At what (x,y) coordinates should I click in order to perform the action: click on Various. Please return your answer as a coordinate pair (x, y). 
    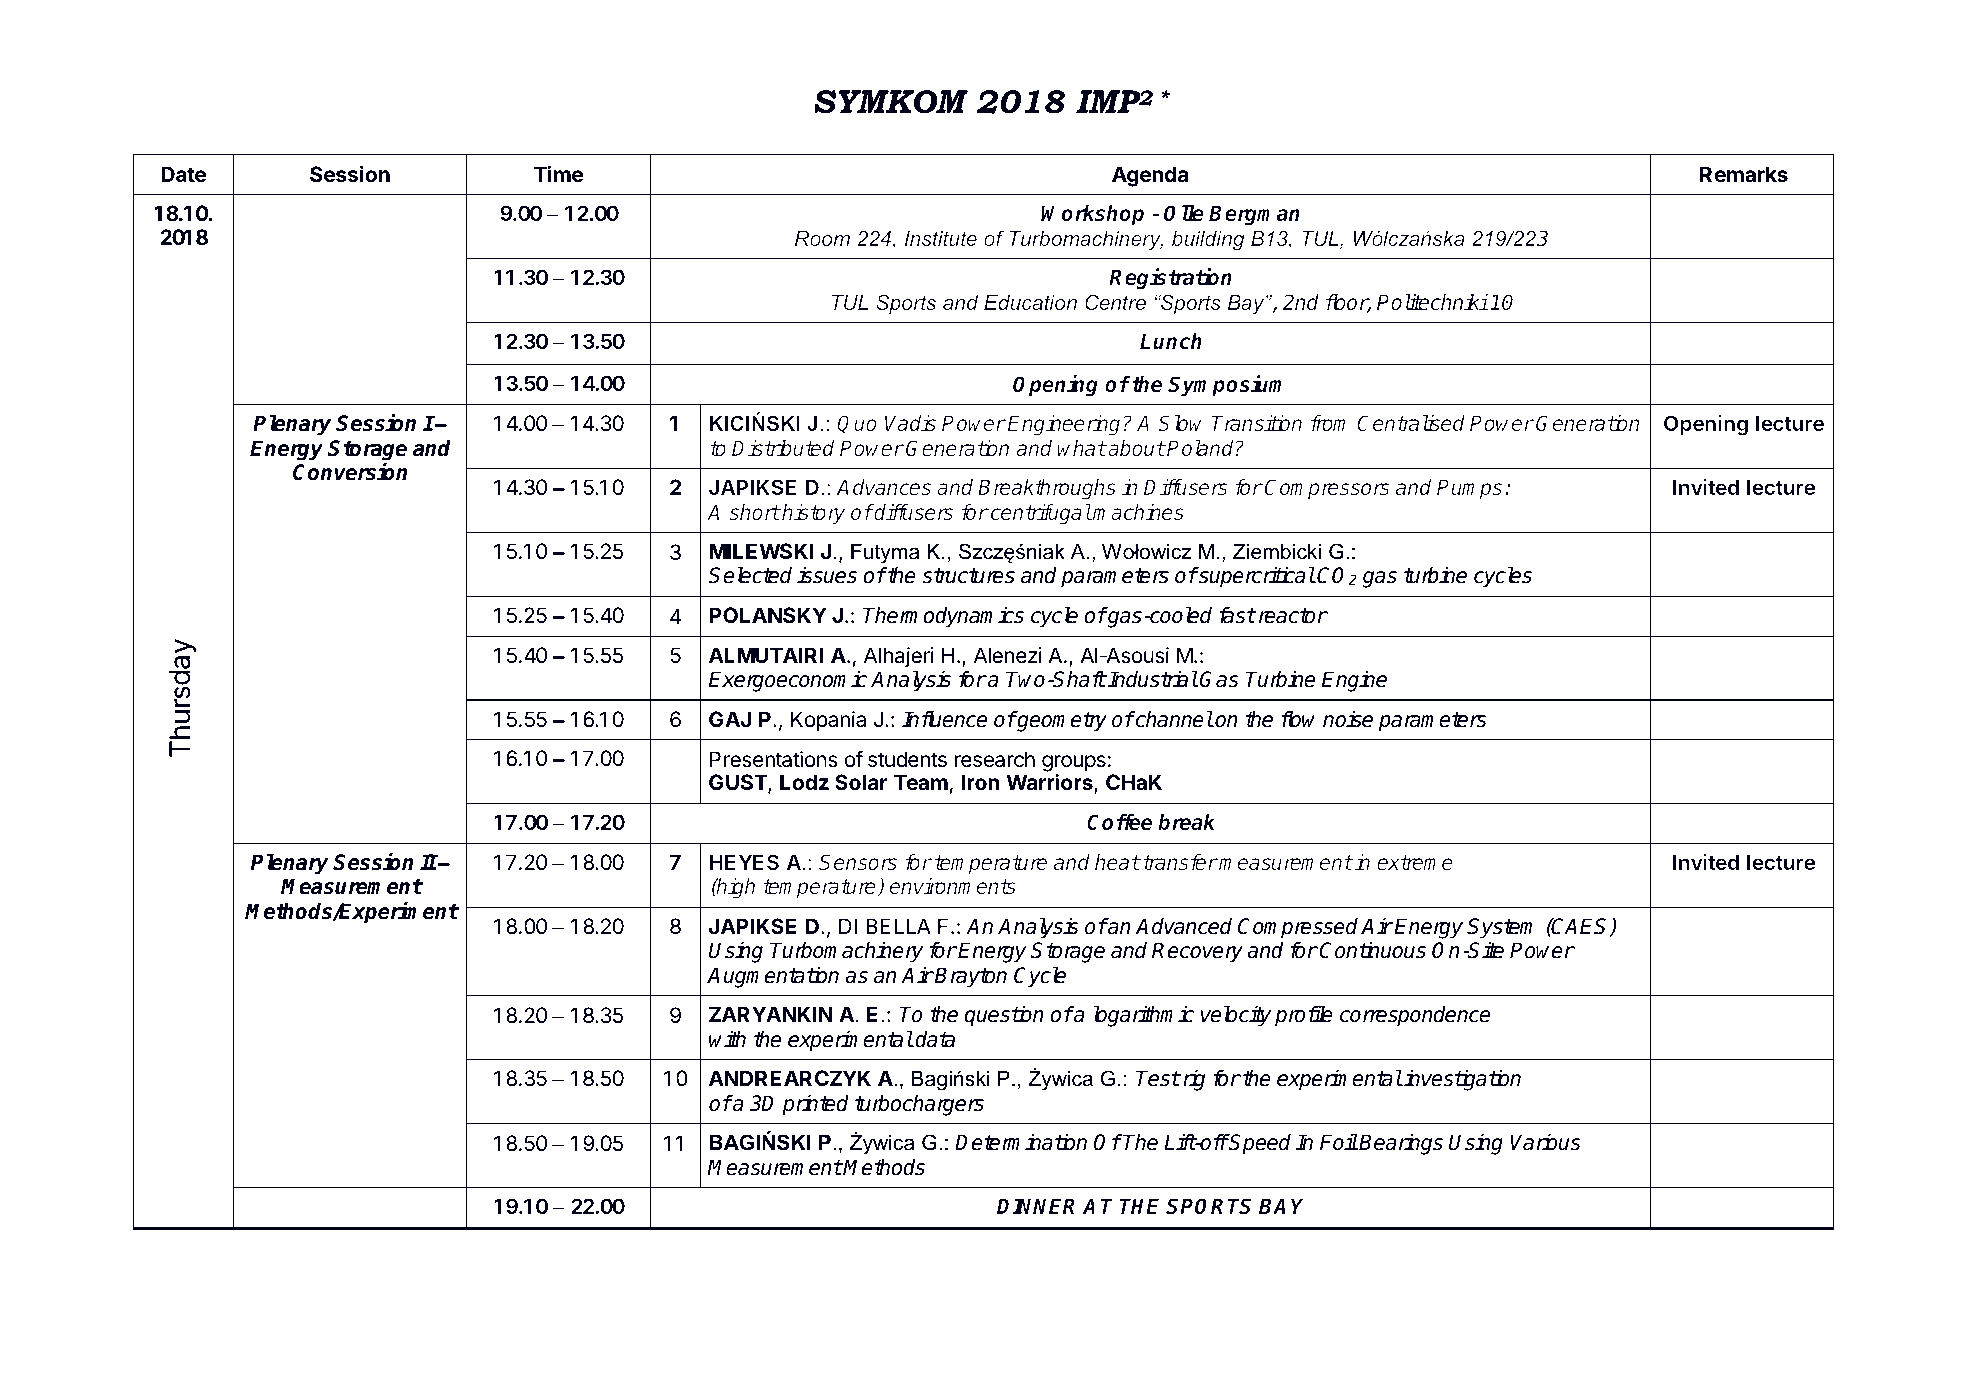
    Looking at the image, I should click on (1545, 1142).
